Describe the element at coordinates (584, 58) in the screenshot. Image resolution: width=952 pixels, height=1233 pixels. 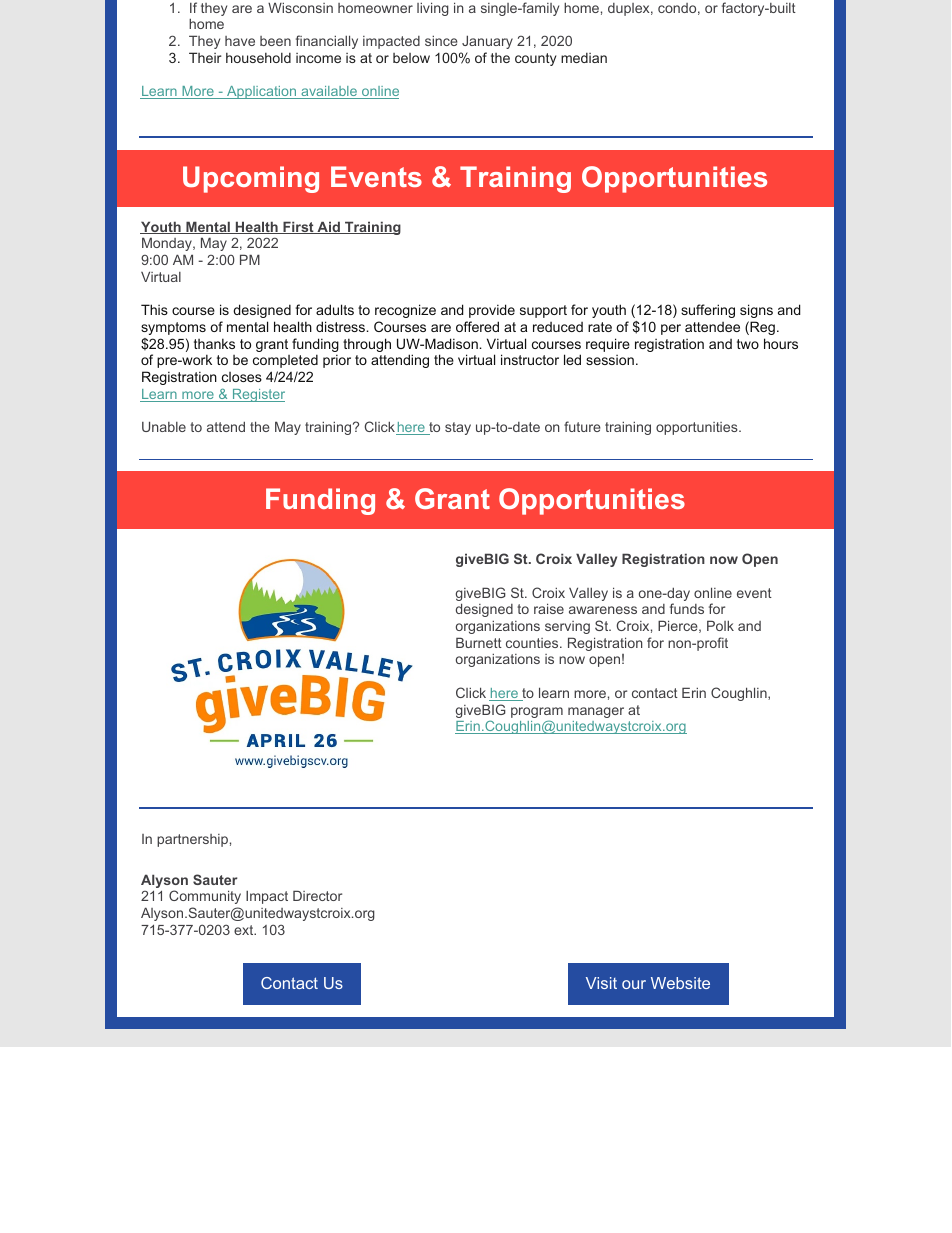
I see `median` at that location.
